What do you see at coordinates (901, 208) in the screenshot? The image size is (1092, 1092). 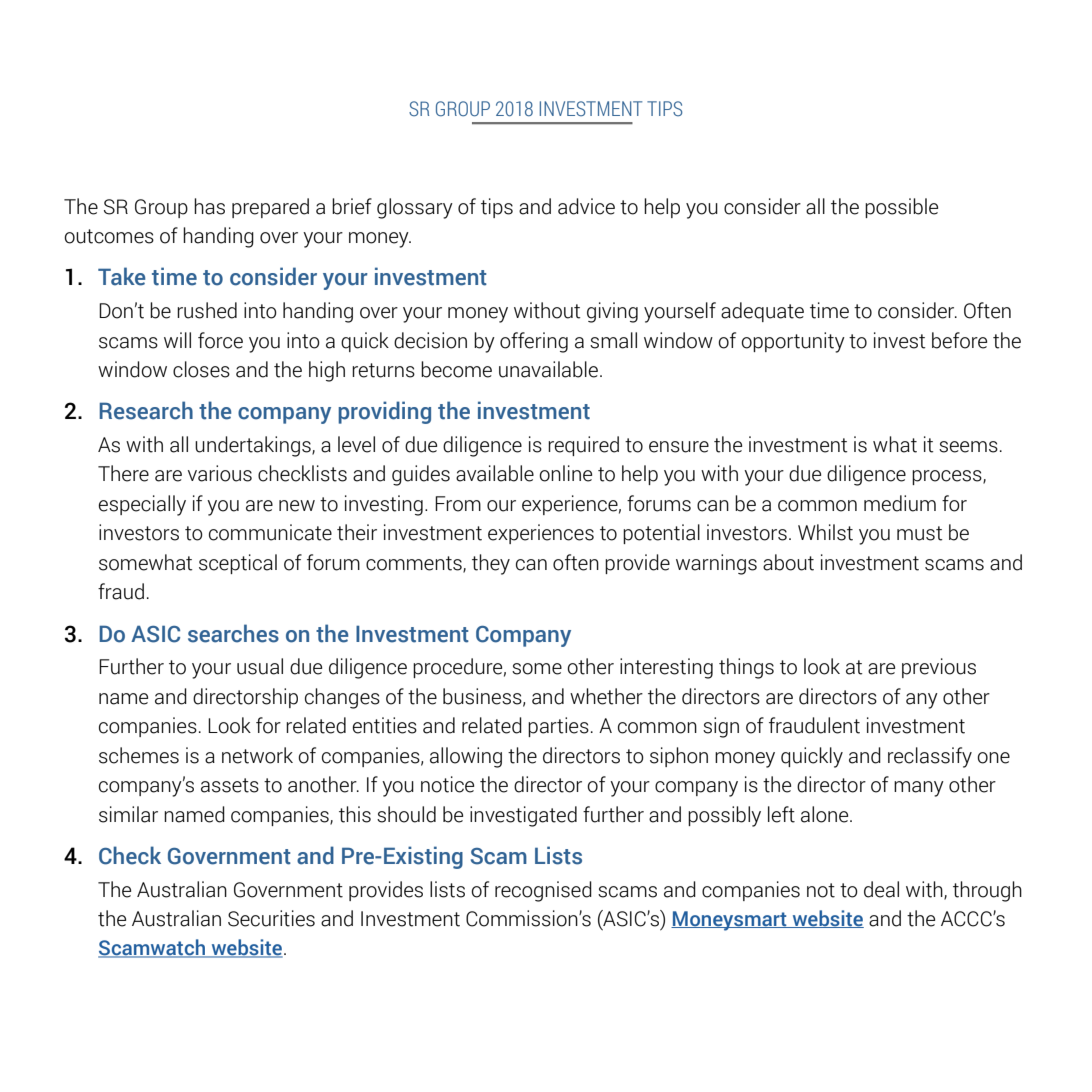 I see `possible` at bounding box center [901, 208].
